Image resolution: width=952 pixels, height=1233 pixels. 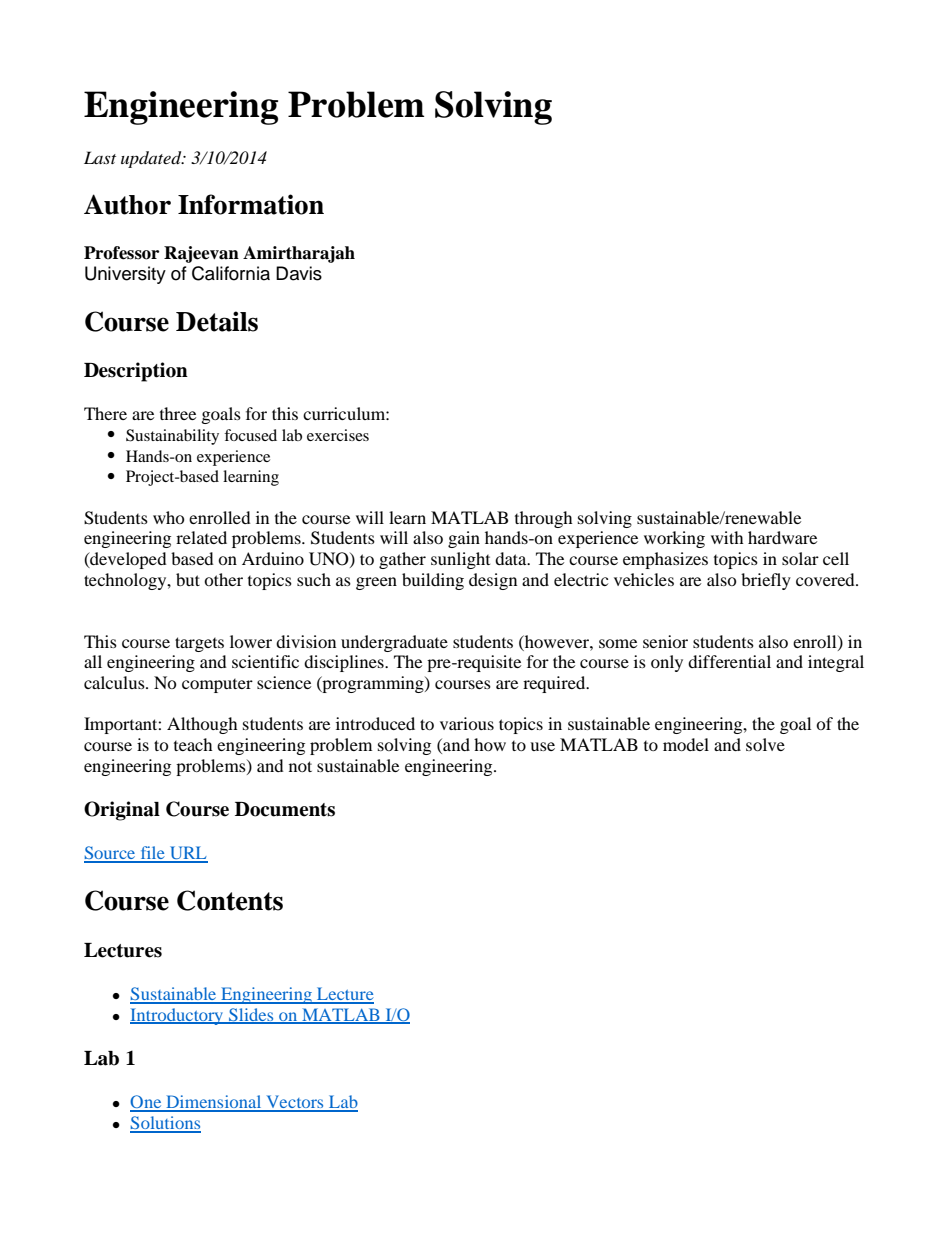 What do you see at coordinates (251, 204) in the image?
I see `Information` at bounding box center [251, 204].
